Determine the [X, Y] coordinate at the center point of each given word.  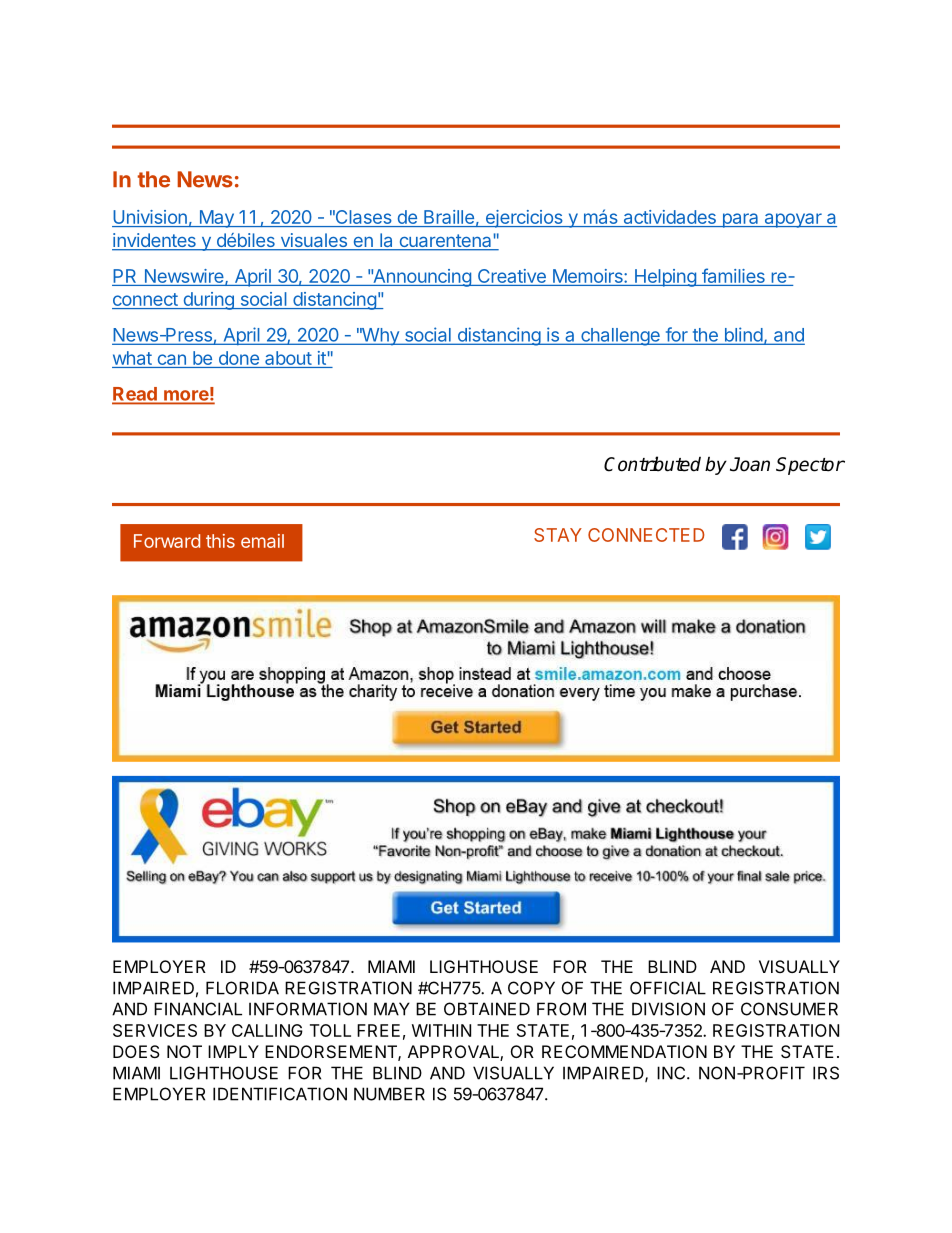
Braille [449, 218]
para [740, 220]
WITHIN [441, 1030]
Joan [750, 464]
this [220, 541]
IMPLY [233, 1051]
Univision [150, 218]
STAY [558, 535]
